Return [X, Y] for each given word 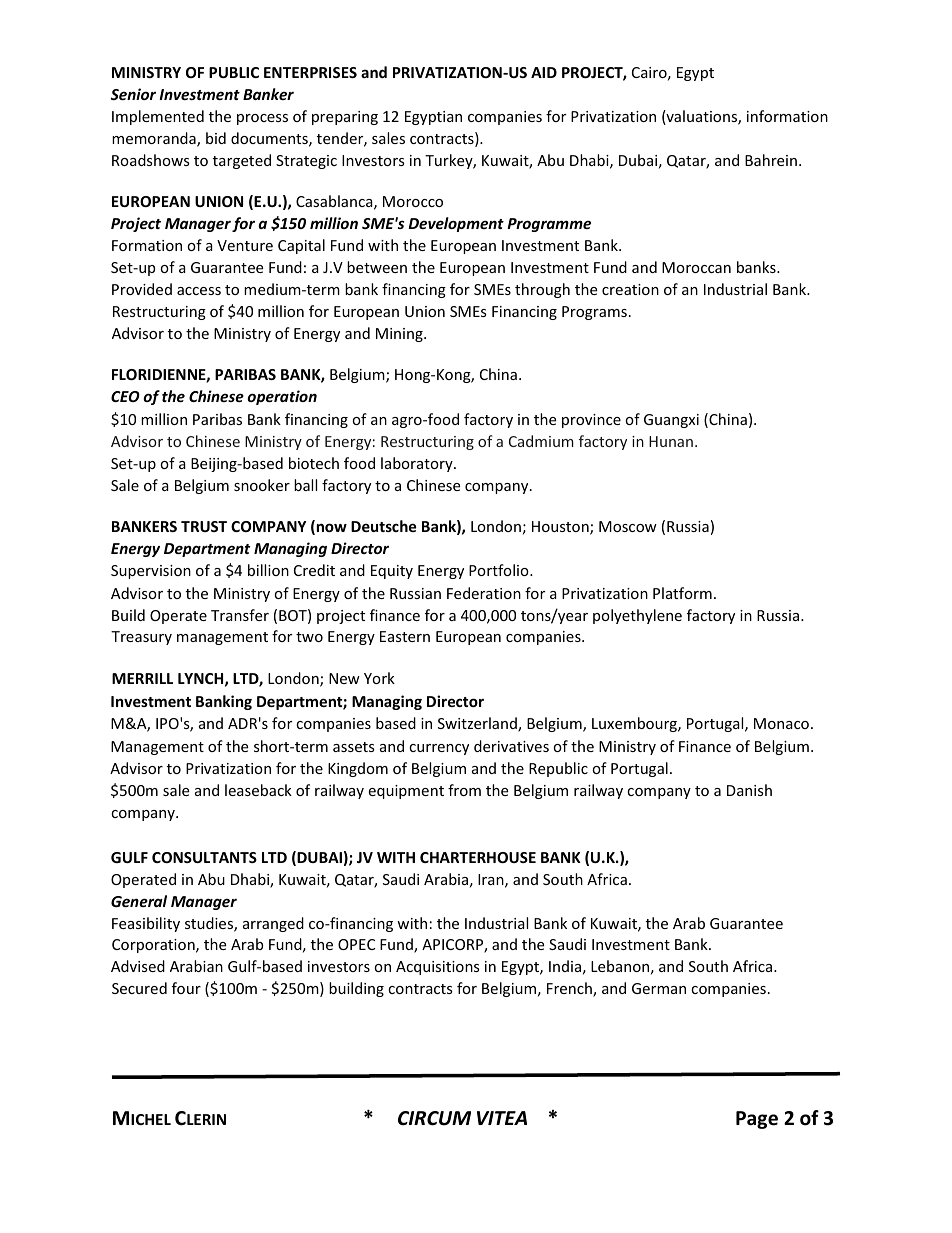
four [186, 988]
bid [216, 138]
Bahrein [771, 160]
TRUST [204, 526]
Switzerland [478, 724]
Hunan [671, 441]
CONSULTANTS [204, 857]
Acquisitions [438, 968]
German [659, 988]
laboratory [418, 464]
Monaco [781, 723]
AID [544, 72]
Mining [400, 335]
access [199, 291]
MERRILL [142, 678]
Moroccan [696, 267]
